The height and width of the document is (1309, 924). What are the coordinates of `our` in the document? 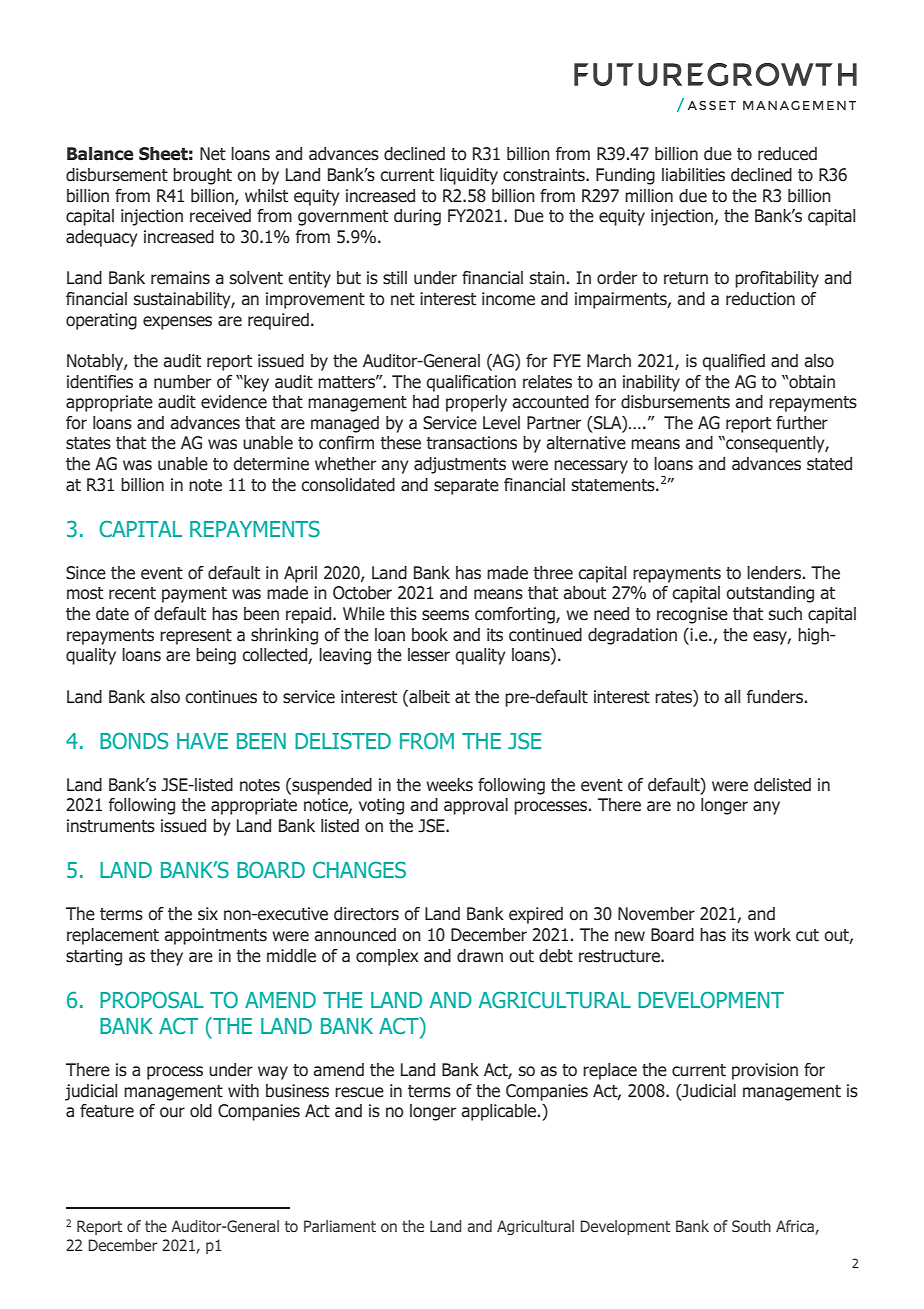 It's located at (172, 1112).
